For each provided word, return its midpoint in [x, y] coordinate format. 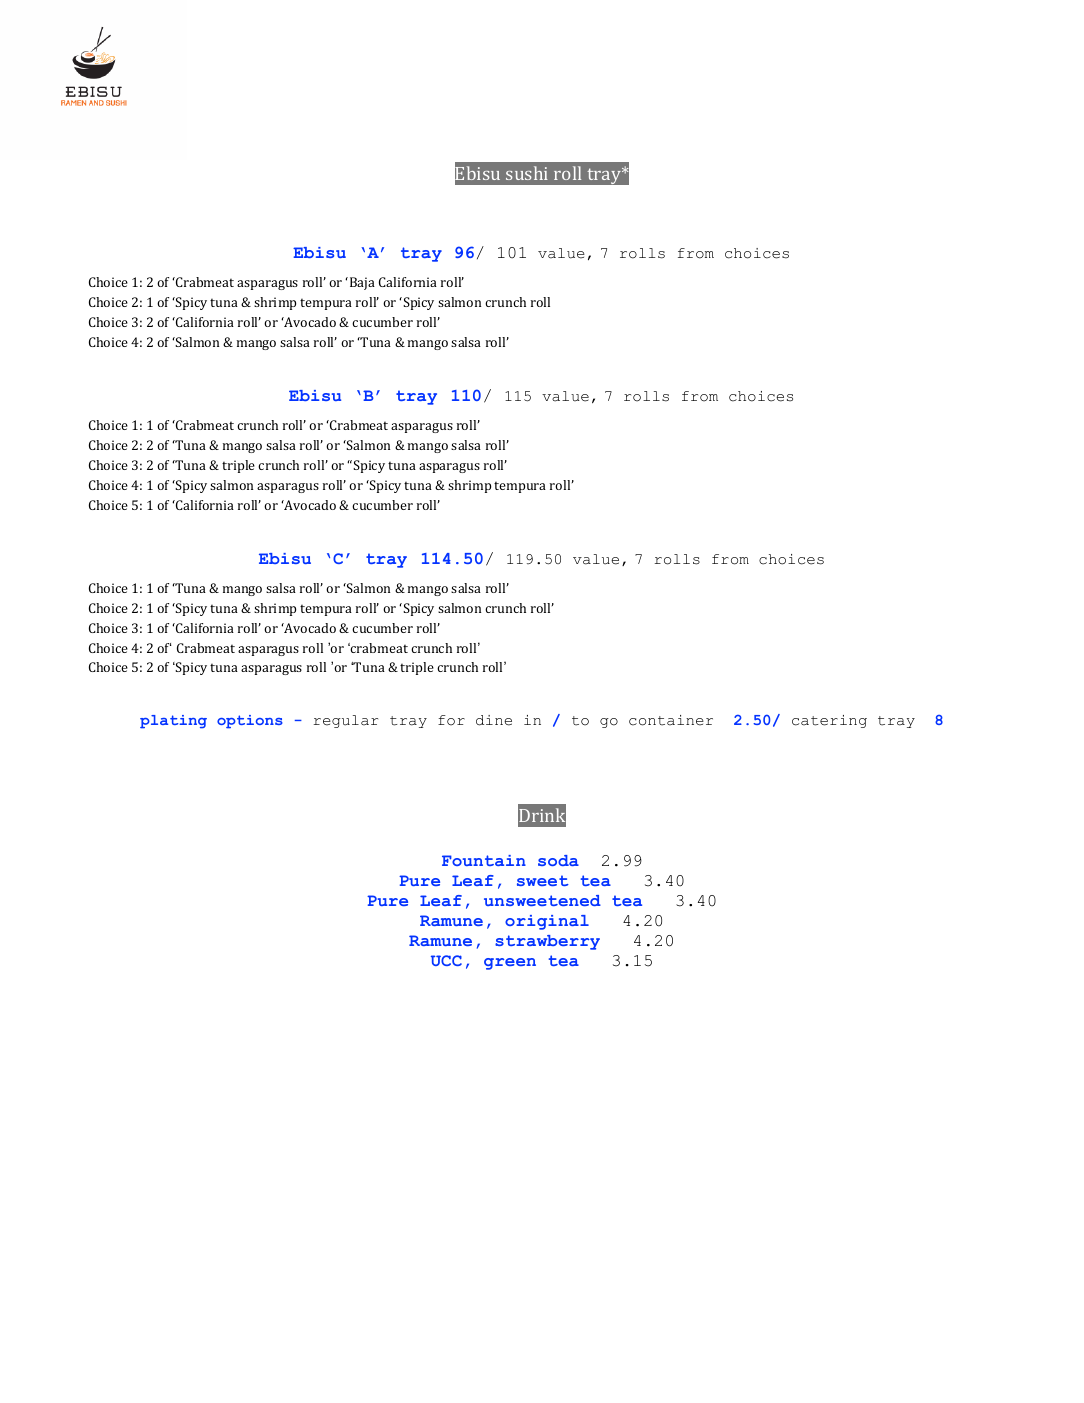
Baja [361, 283]
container [671, 720]
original [547, 922]
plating [173, 722]
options [250, 722]
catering [829, 721]
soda [558, 860]
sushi [527, 173]
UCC [446, 960]
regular [346, 721]
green [510, 964]
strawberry [547, 942]
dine [494, 720]
